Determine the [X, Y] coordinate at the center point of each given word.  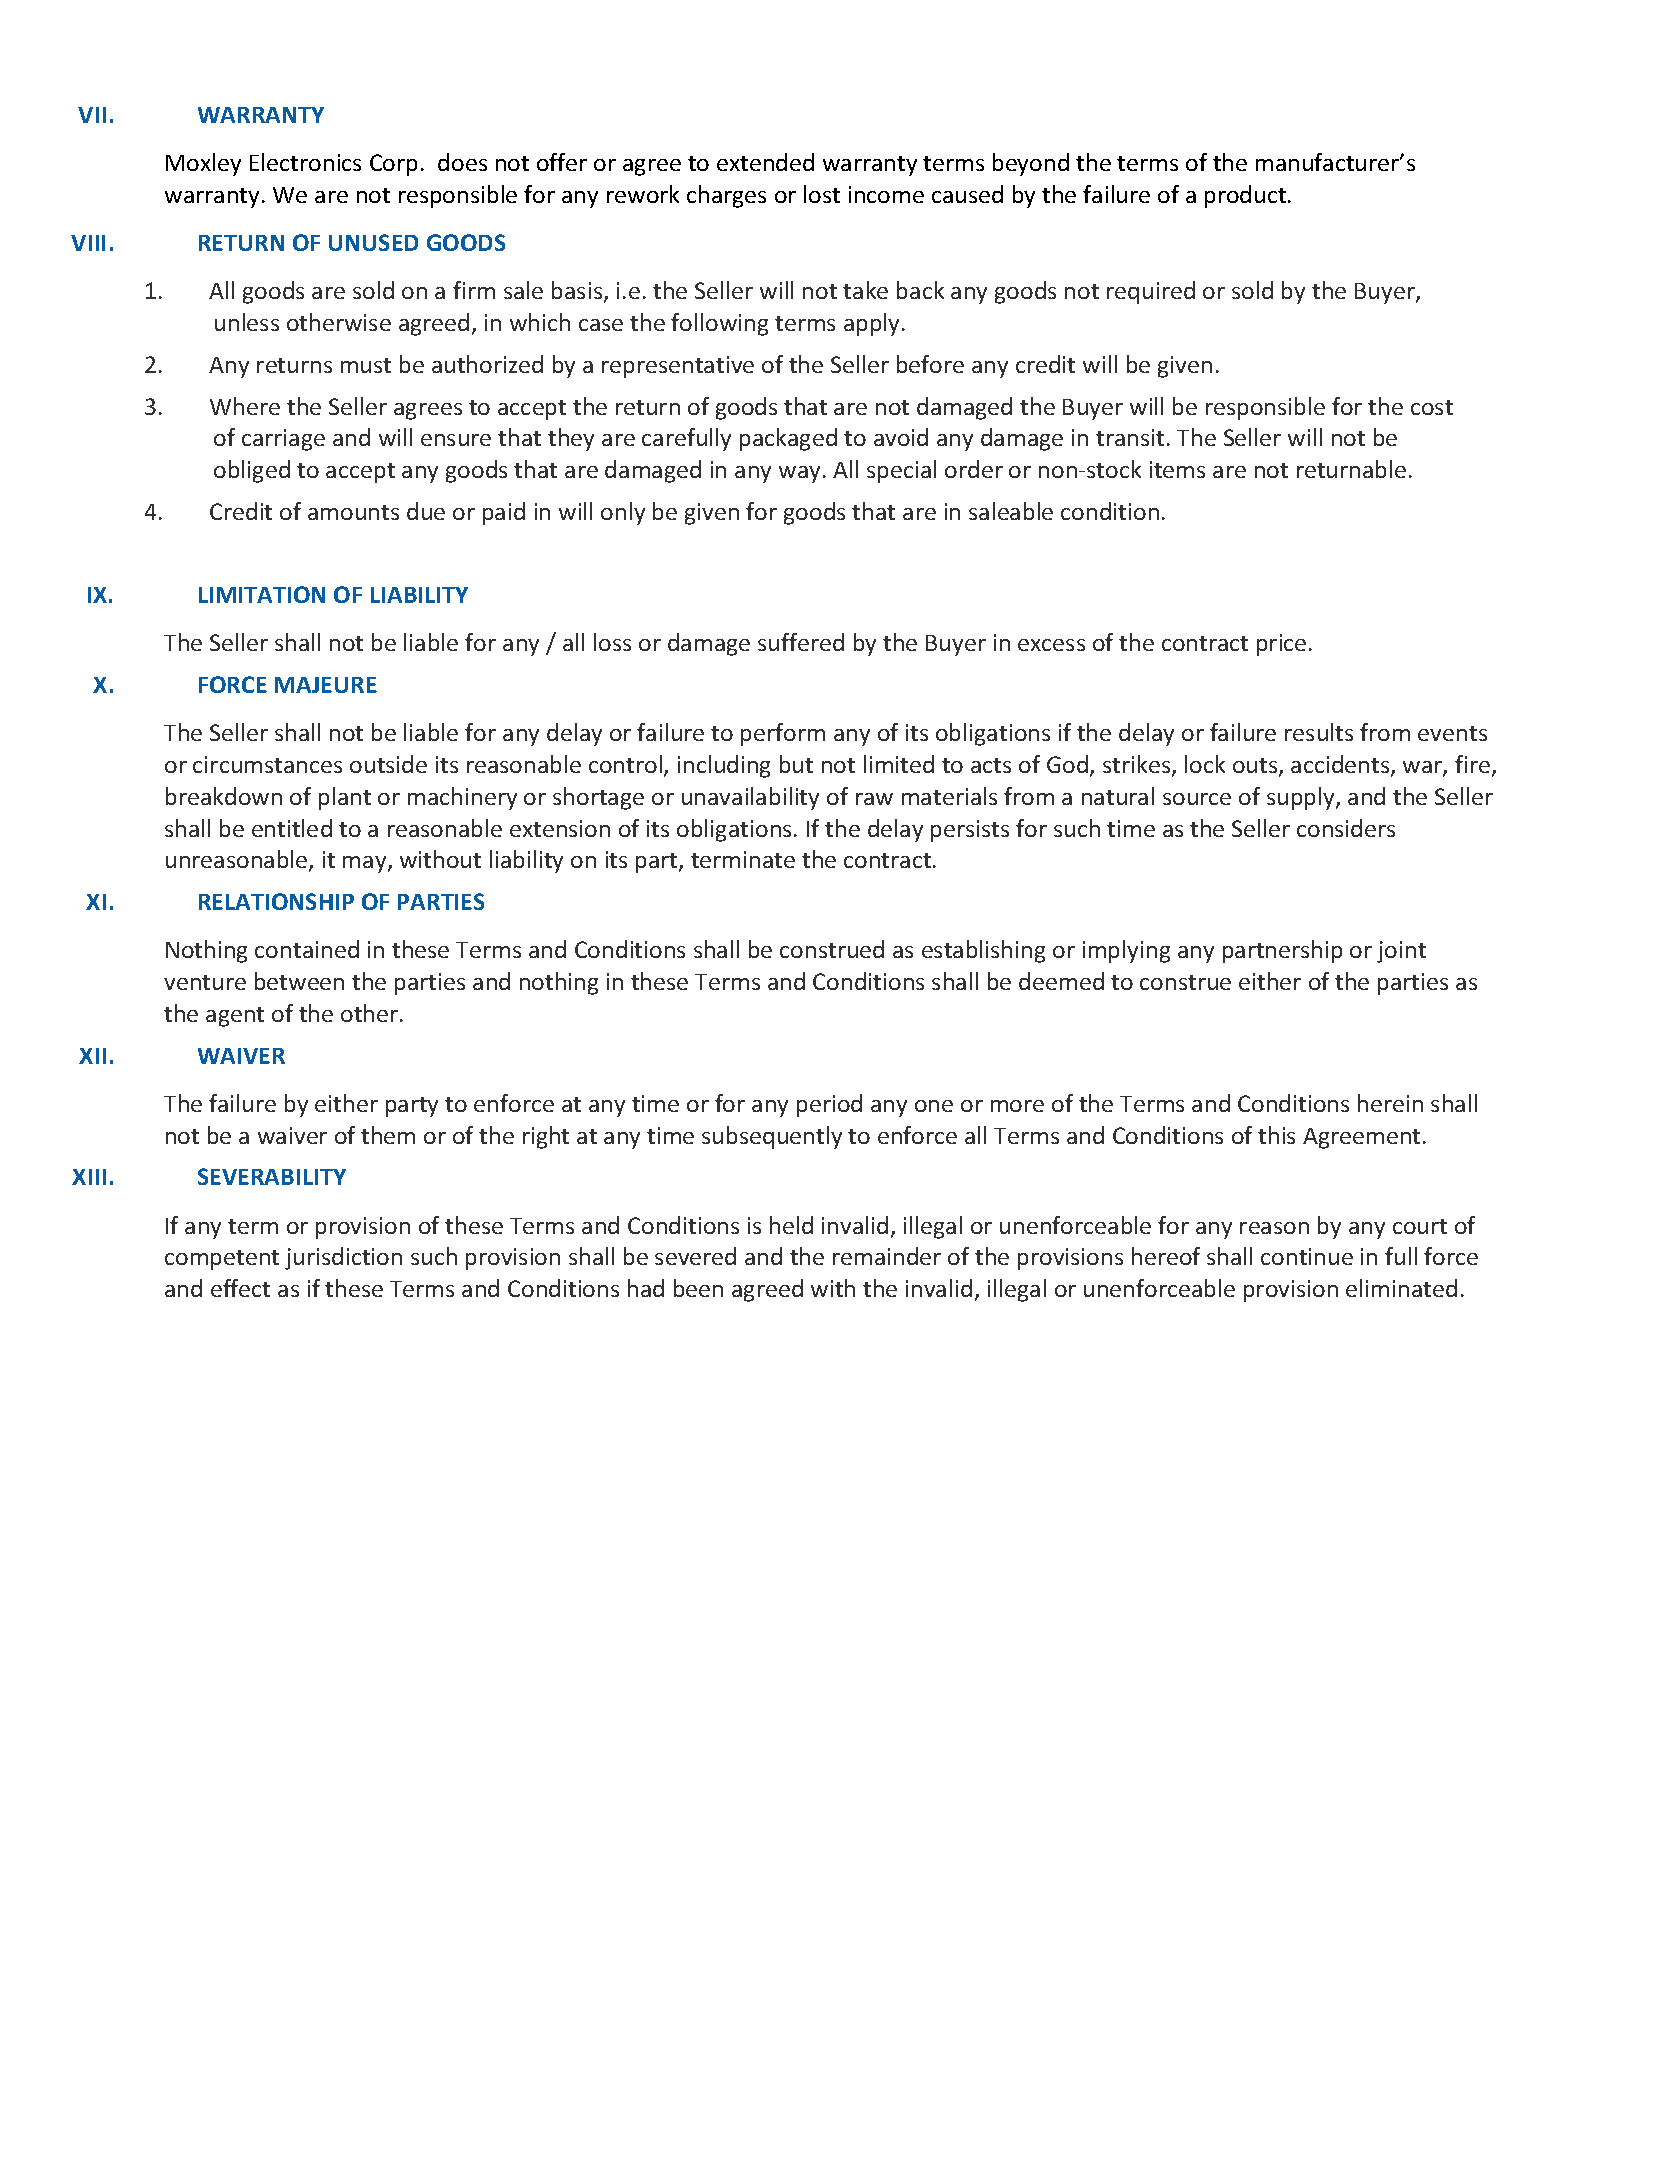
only [623, 513]
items [1177, 469]
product [1245, 196]
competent [222, 1260]
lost [822, 194]
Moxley [203, 164]
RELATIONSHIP [276, 901]
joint [1401, 952]
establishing [983, 951]
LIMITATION [262, 594]
